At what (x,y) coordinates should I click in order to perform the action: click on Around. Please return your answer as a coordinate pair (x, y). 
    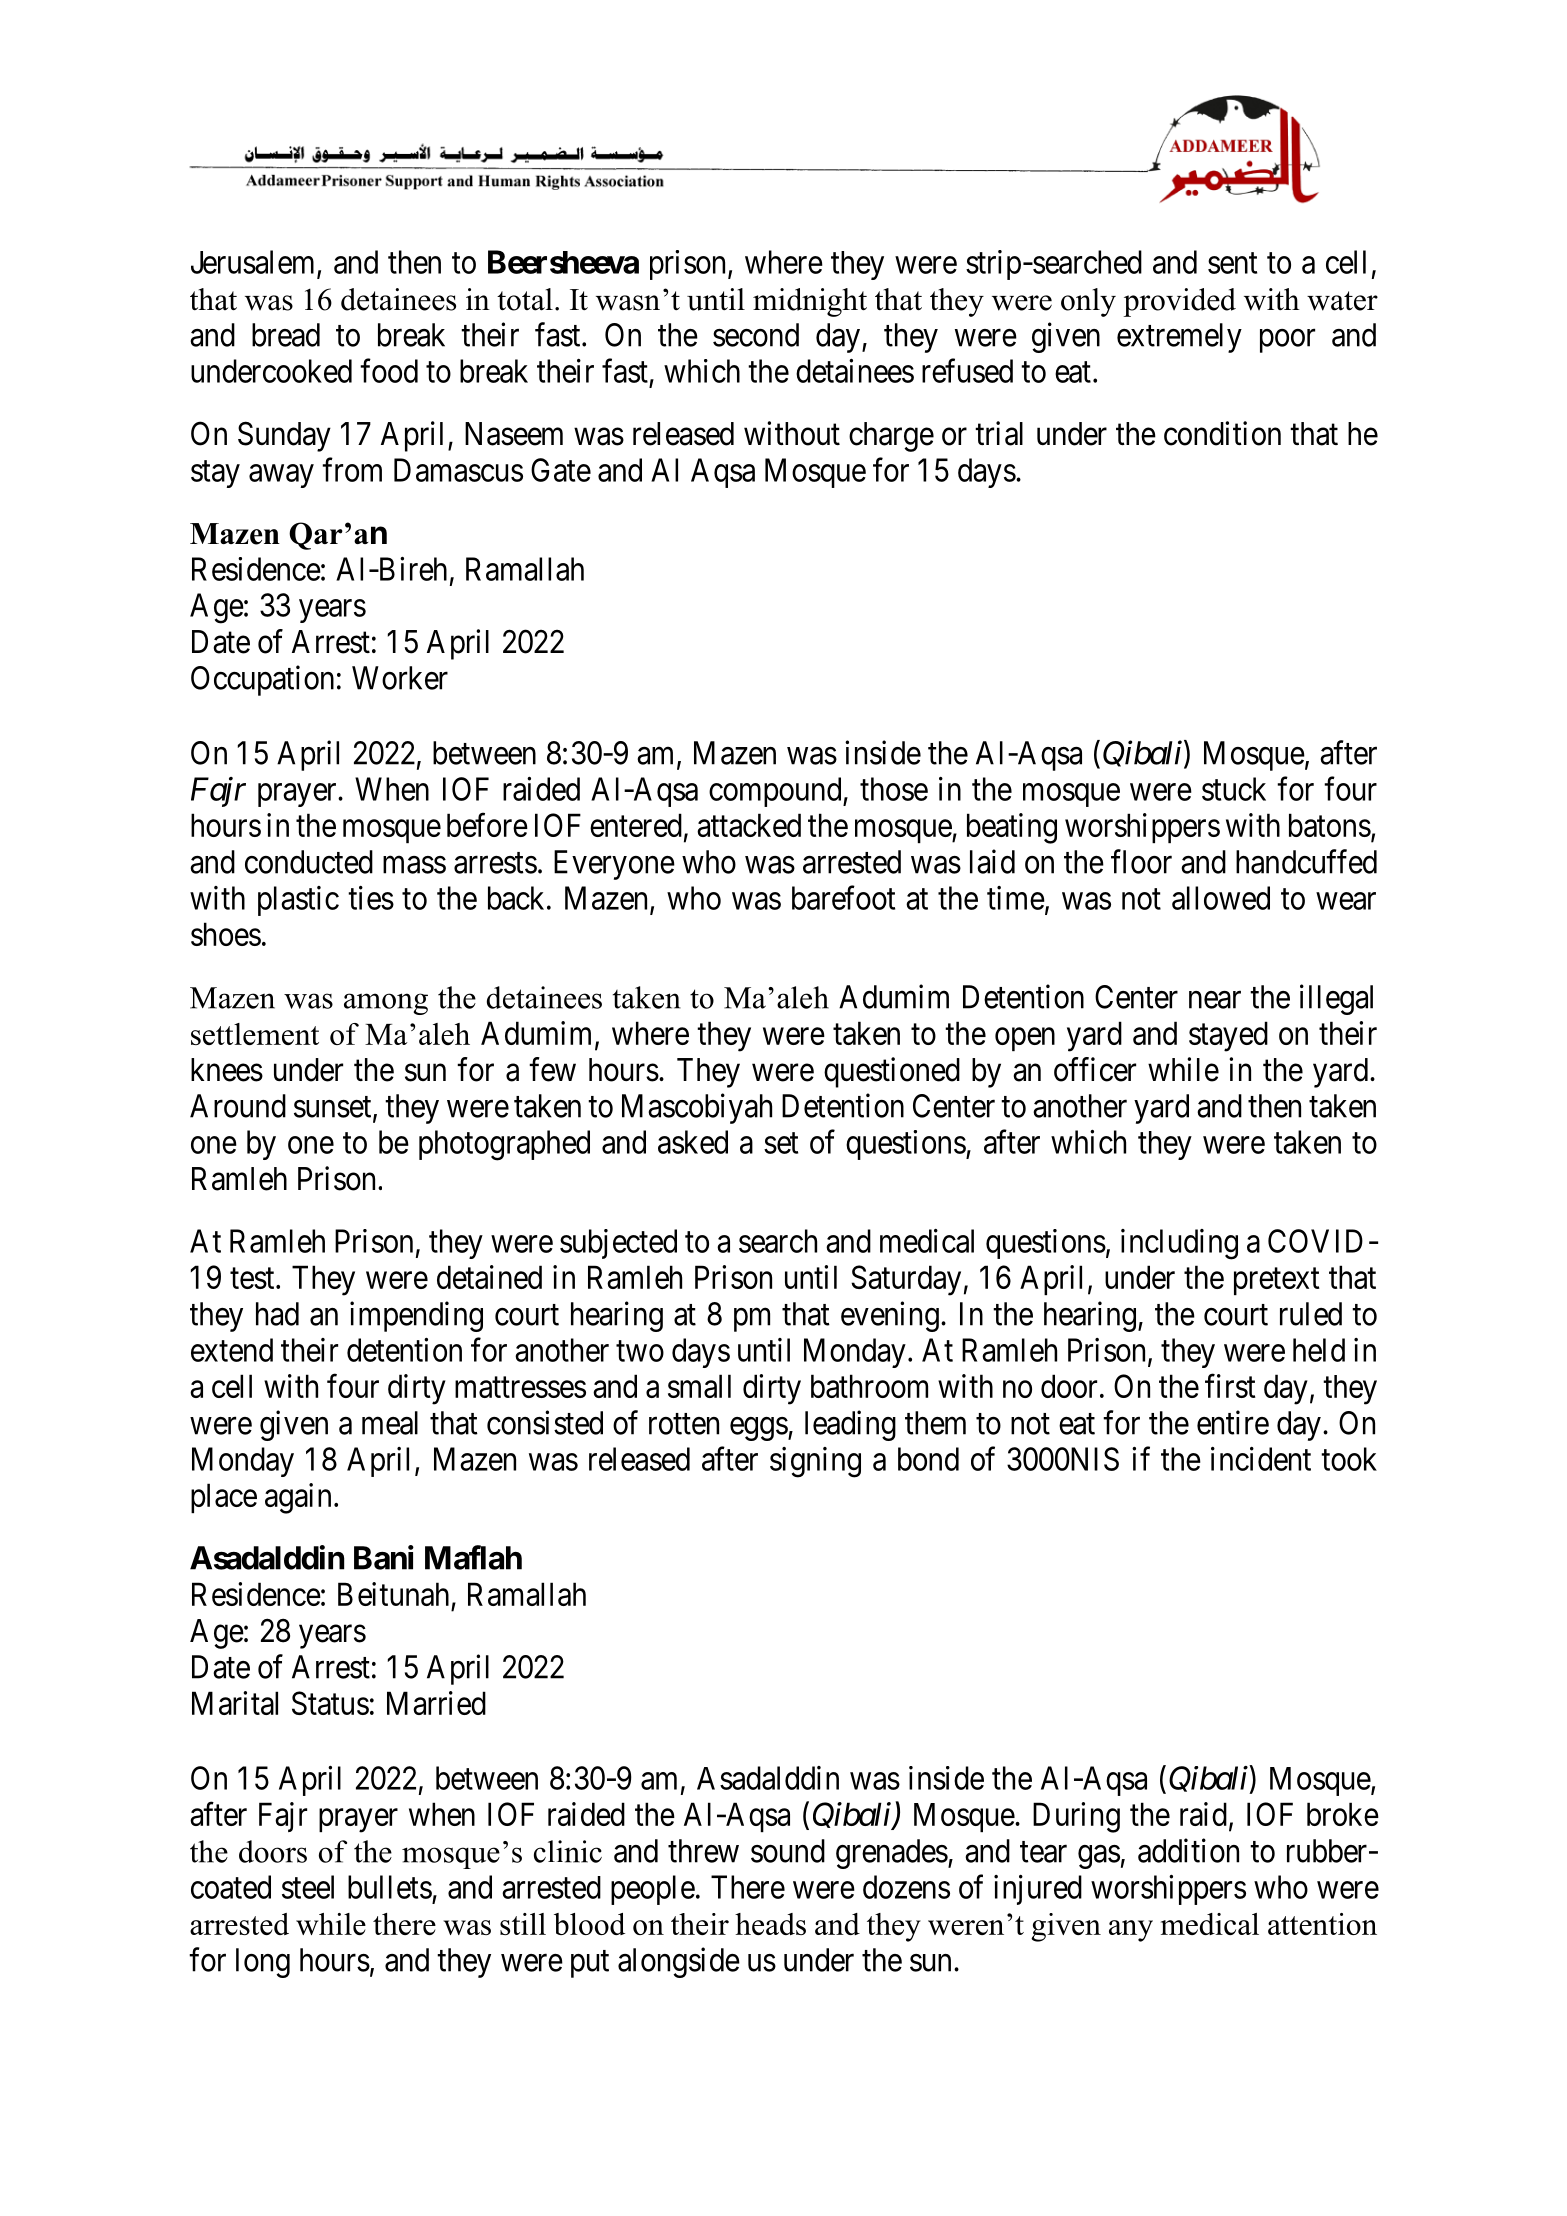
    Looking at the image, I should click on (238, 1106).
